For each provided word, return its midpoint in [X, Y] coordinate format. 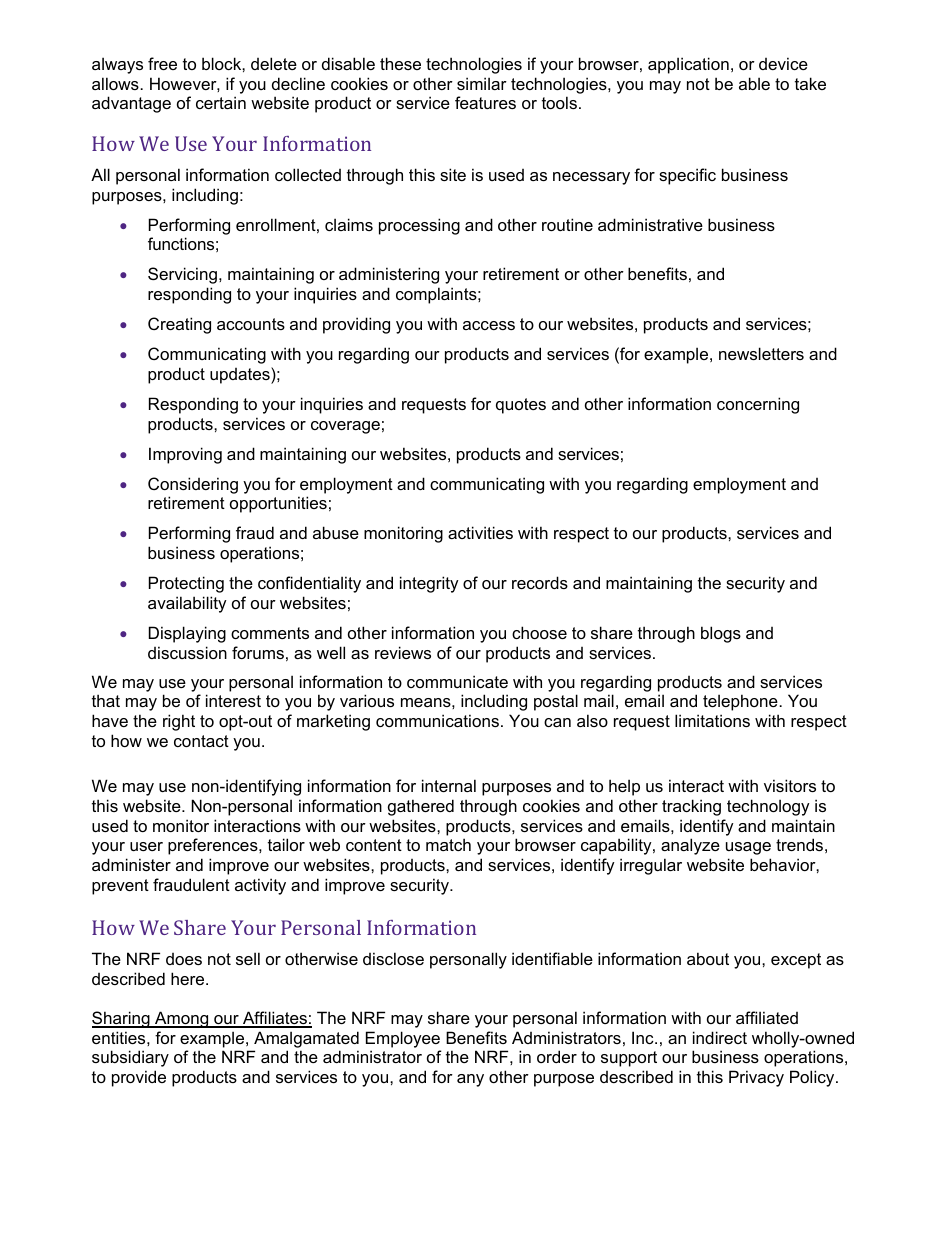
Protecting [186, 584]
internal [449, 785]
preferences [214, 846]
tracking [691, 807]
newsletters [761, 353]
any [470, 1080]
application [688, 65]
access [489, 325]
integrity [429, 584]
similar [482, 83]
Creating [179, 325]
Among [182, 1019]
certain [221, 102]
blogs [721, 634]
